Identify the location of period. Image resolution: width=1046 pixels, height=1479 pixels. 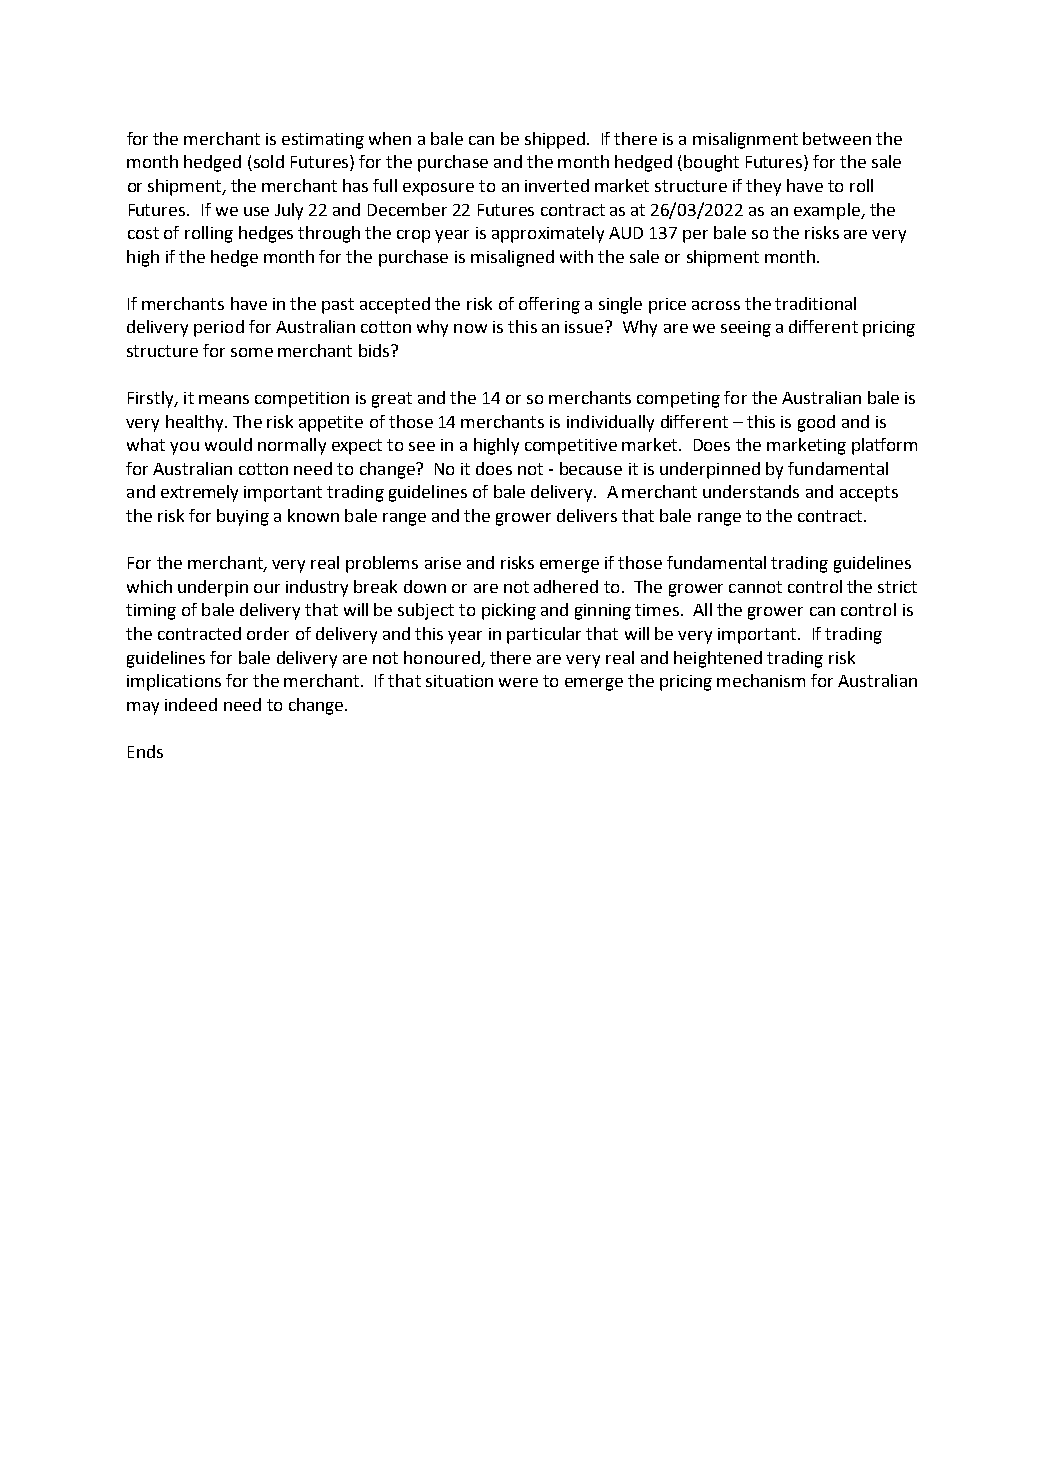
(219, 328).
